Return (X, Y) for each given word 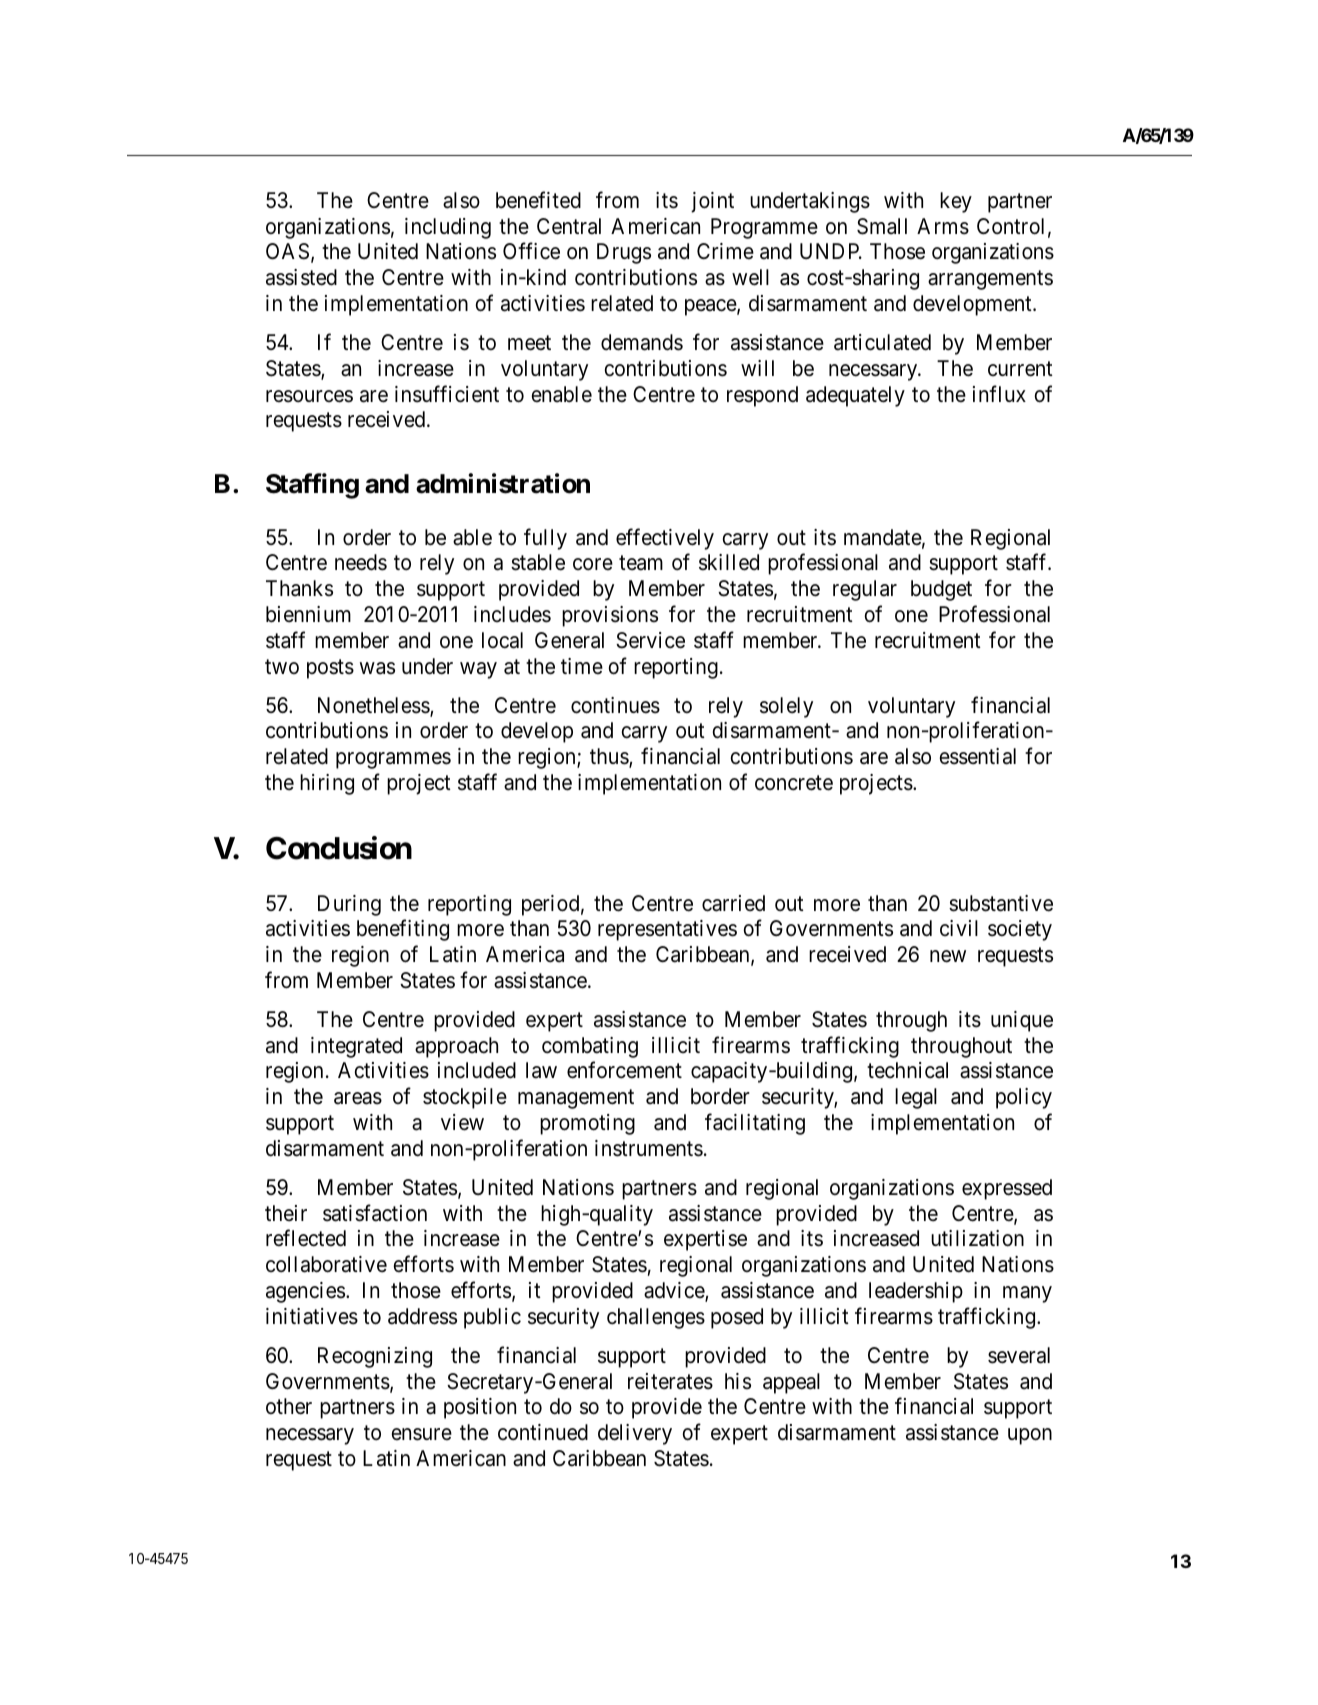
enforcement (624, 1070)
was (377, 668)
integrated (356, 1047)
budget (941, 590)
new (948, 956)
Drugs (624, 253)
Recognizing (375, 1357)
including (448, 228)
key (956, 202)
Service (650, 640)
